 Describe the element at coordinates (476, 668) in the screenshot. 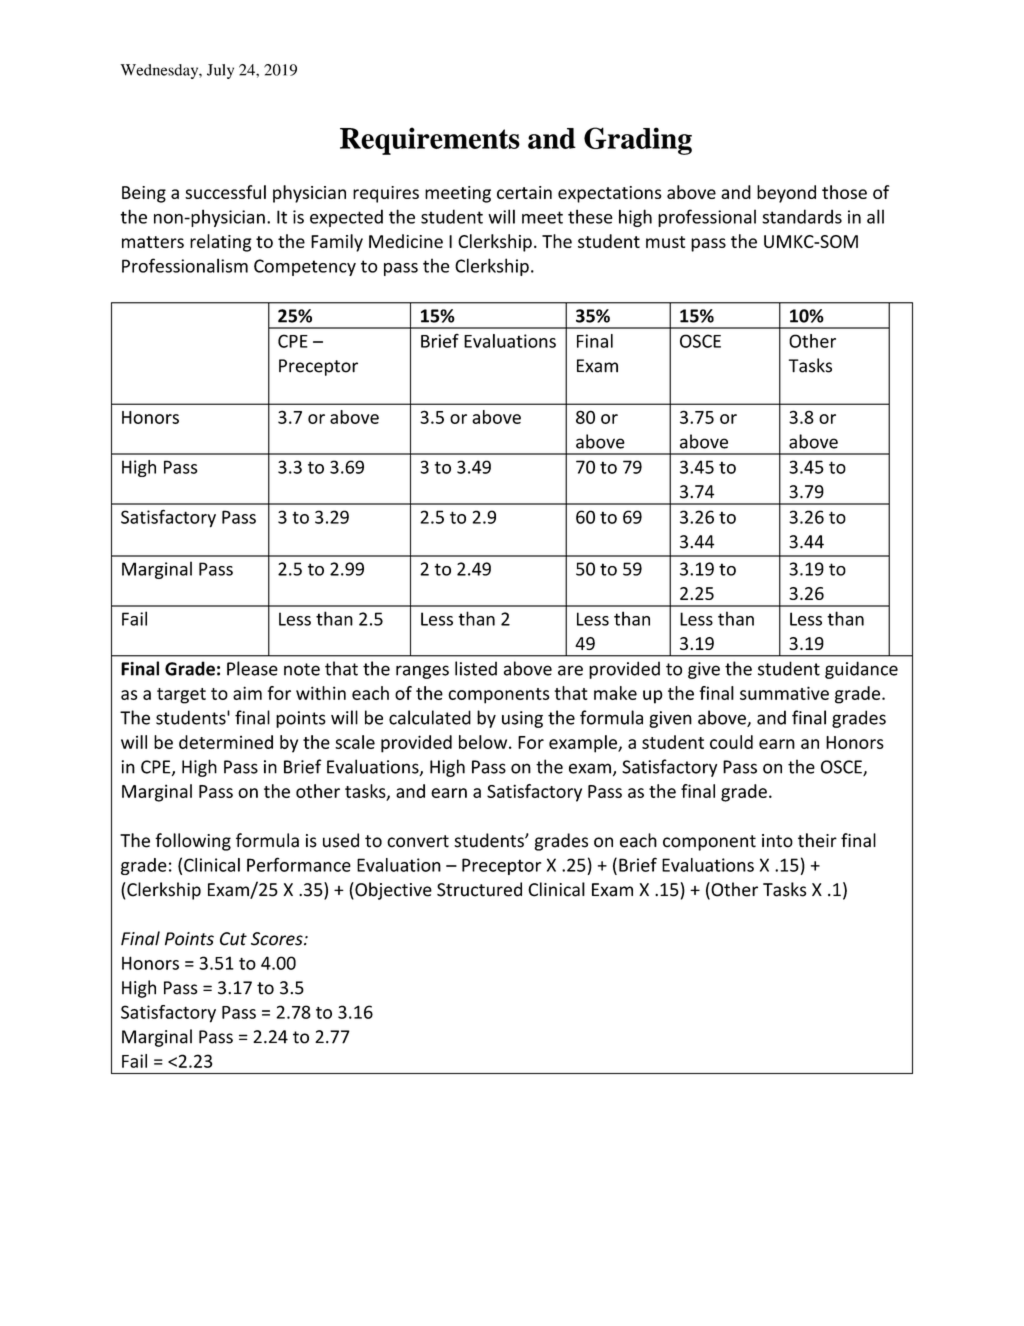

I see `listed` at that location.
